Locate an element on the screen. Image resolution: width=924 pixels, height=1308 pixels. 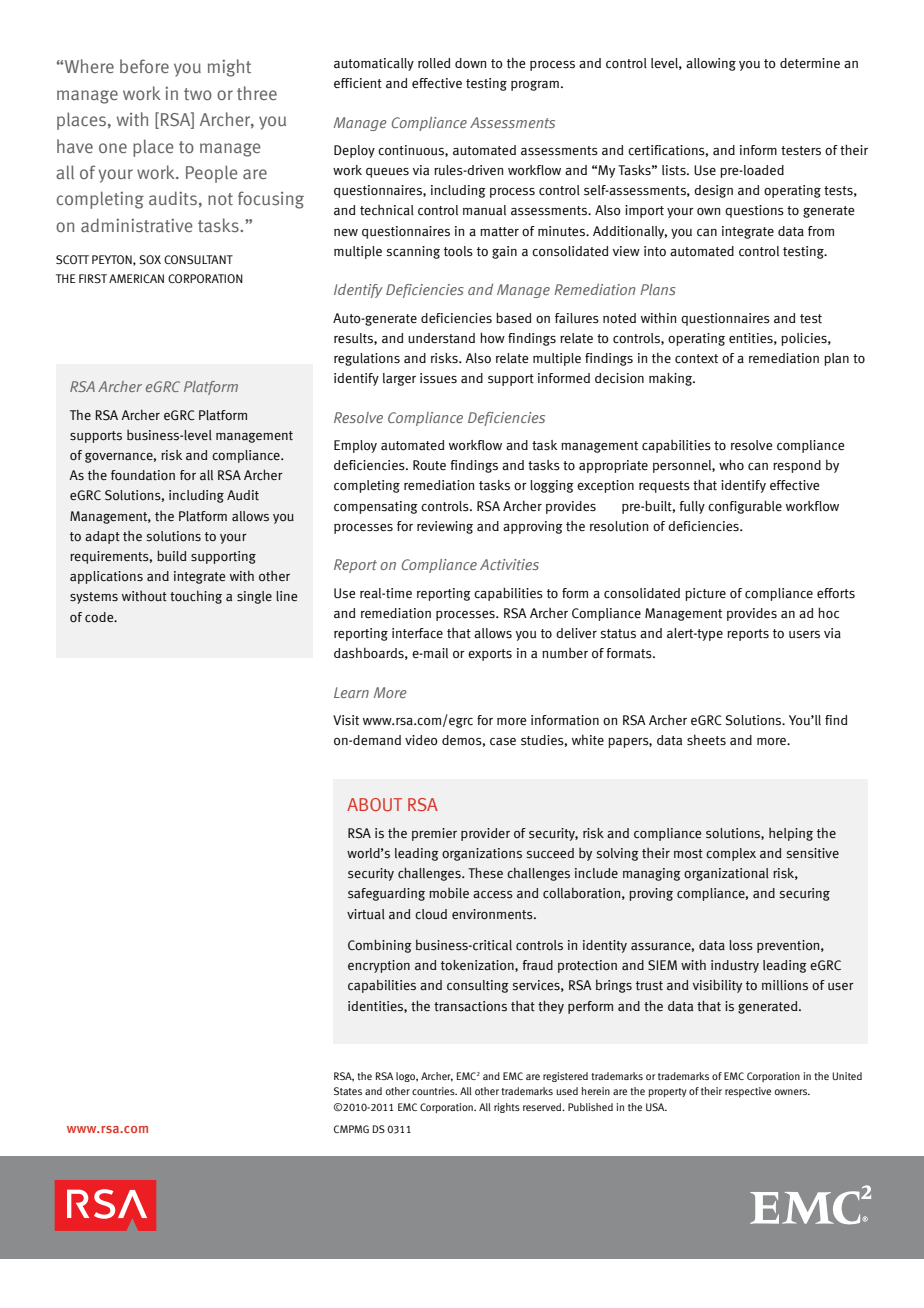
rights is located at coordinates (507, 1108).
